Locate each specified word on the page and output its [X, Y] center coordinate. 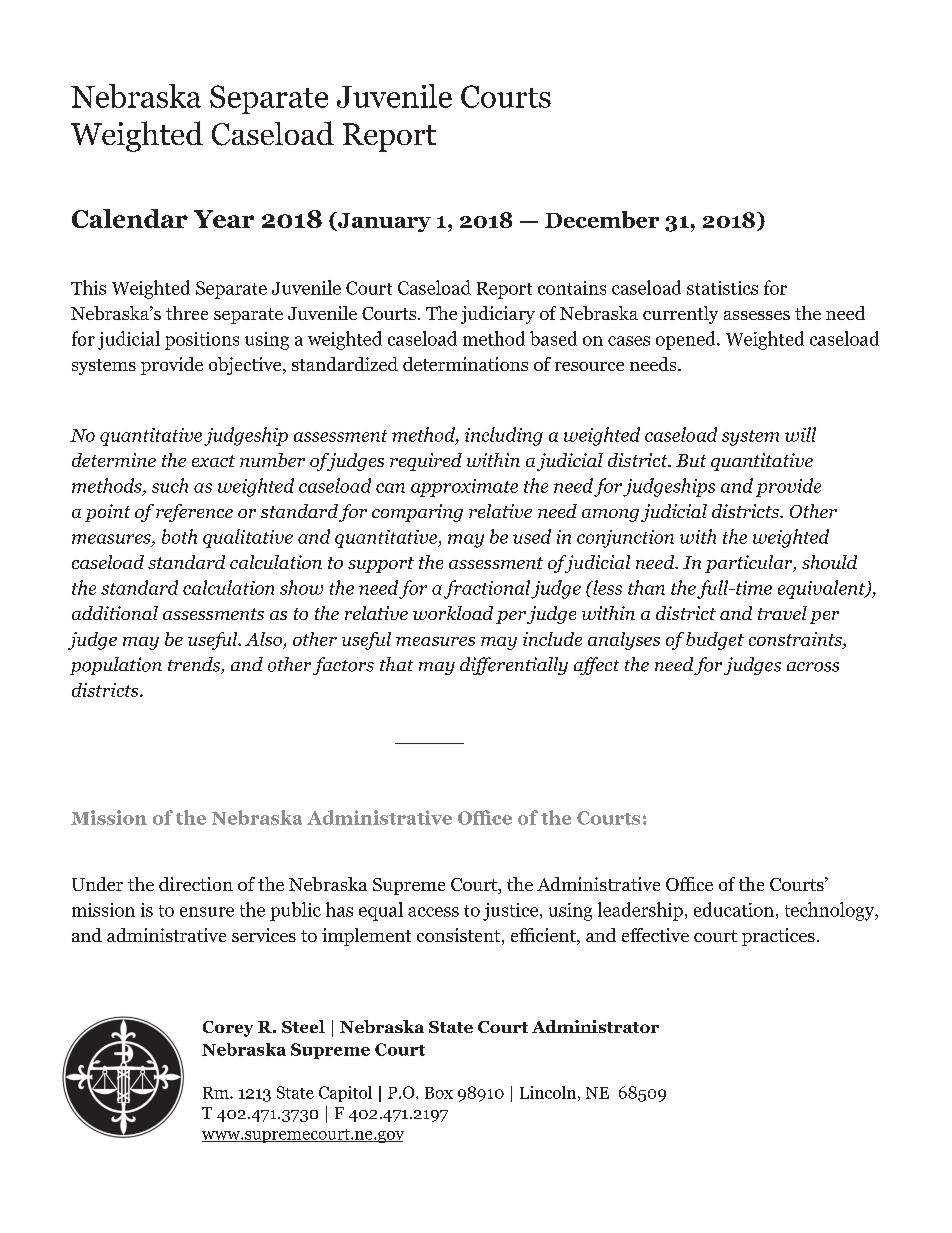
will [800, 434]
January [383, 222]
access [433, 912]
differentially [514, 666]
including [504, 436]
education [734, 909]
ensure [207, 912]
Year [224, 219]
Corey [228, 1029]
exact [213, 461]
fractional [487, 589]
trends [195, 665]
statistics [722, 288]
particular [750, 564]
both [179, 536]
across [813, 667]
